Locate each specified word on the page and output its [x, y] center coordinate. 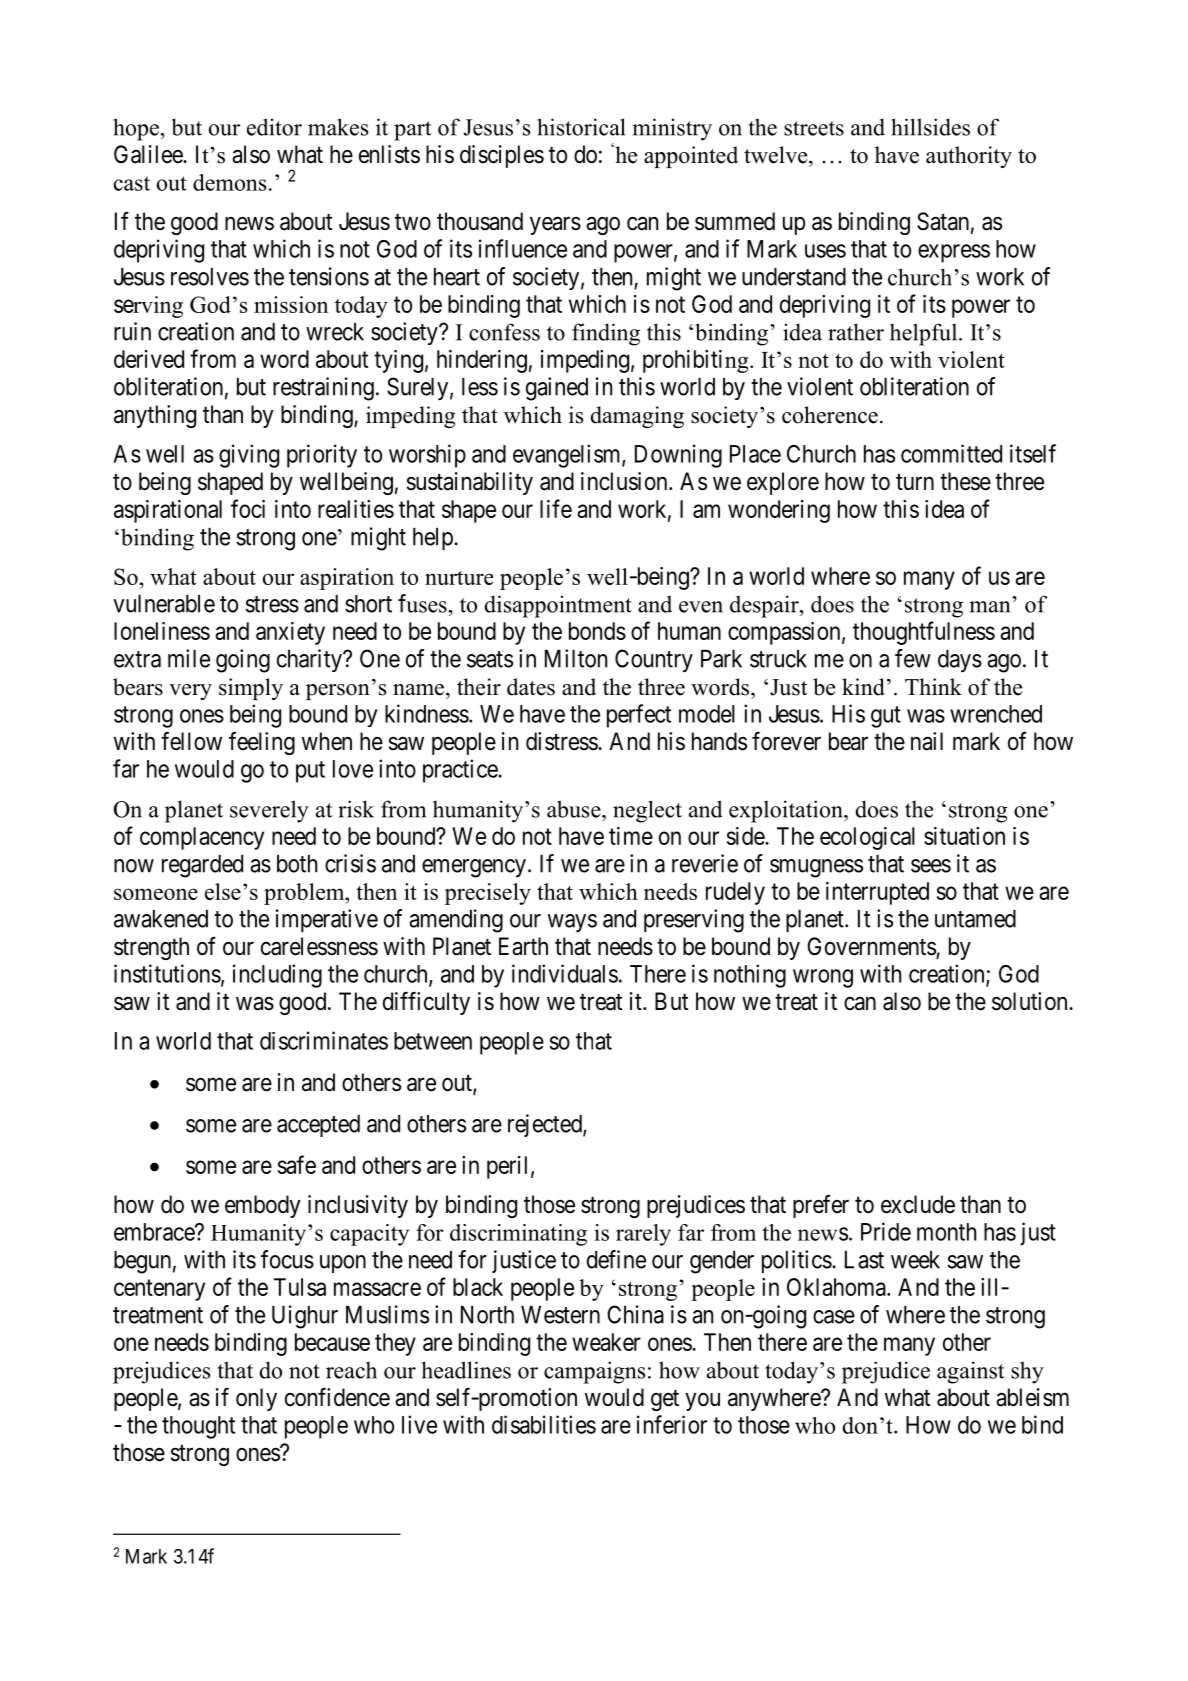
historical [581, 127]
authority [969, 157]
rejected [546, 1125]
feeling [262, 743]
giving [249, 456]
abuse [575, 809]
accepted [318, 1126]
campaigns [595, 1372]
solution [1031, 1001]
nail [927, 741]
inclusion [625, 481]
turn [915, 482]
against [971, 1372]
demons [230, 182]
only [256, 1399]
